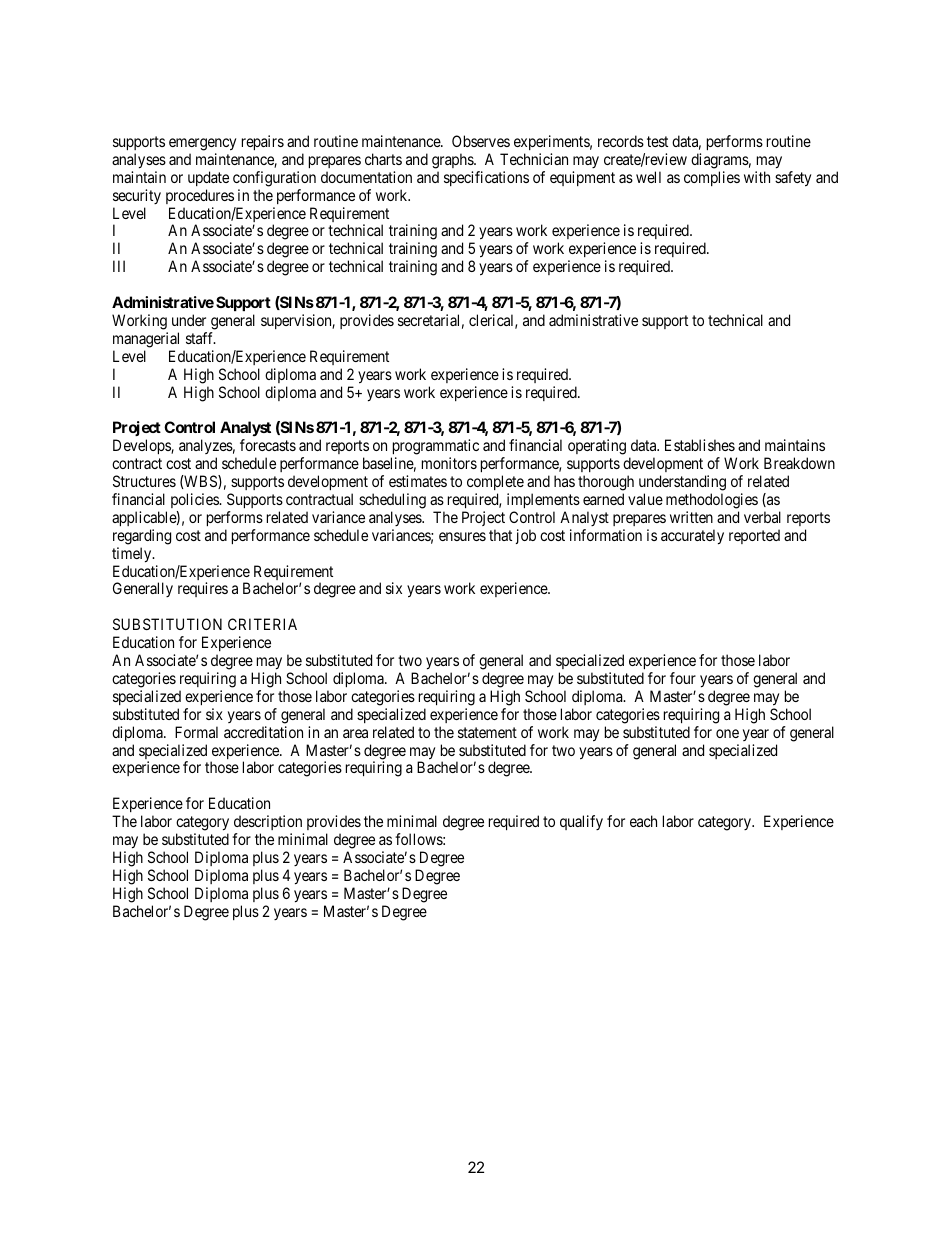 This screenshot has width=952, height=1233. Describe the element at coordinates (435, 448) in the screenshot. I see `programmatic` at that location.
